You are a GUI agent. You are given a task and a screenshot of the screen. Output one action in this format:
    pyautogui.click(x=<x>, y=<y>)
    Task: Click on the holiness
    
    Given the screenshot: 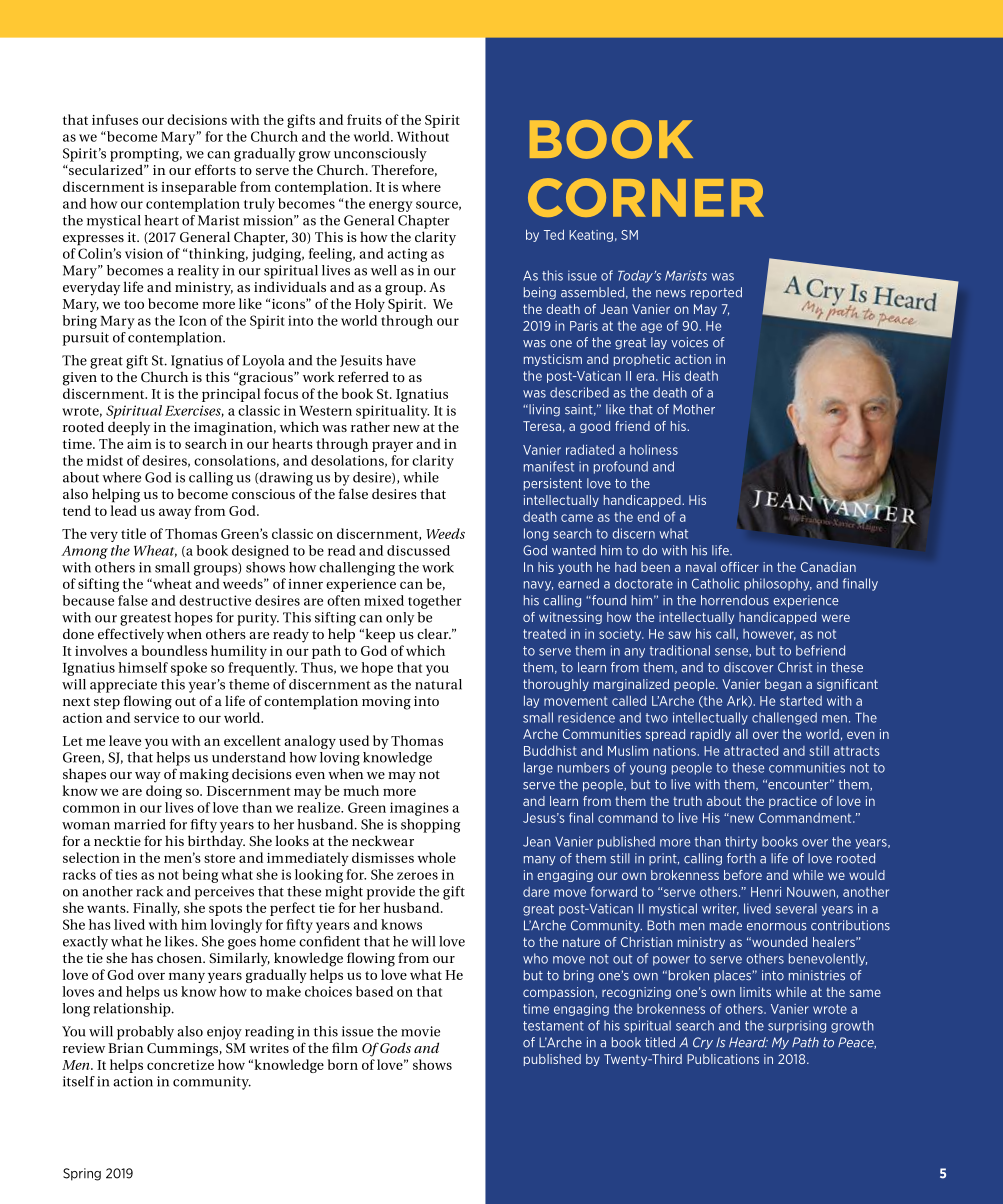 What is the action you would take?
    pyautogui.click(x=654, y=450)
